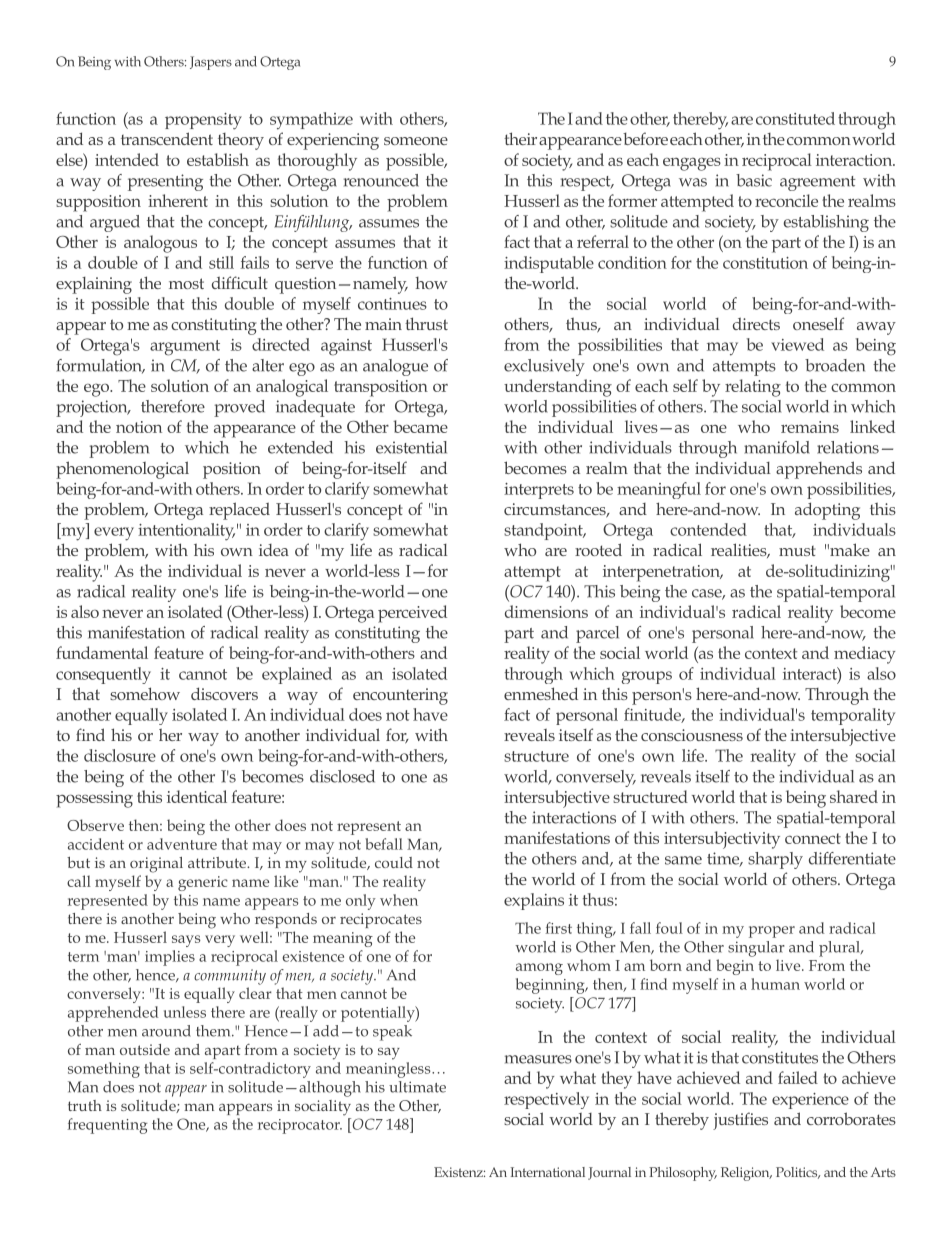 Image resolution: width=952 pixels, height=1233 pixels. I want to click on became, so click(420, 426).
